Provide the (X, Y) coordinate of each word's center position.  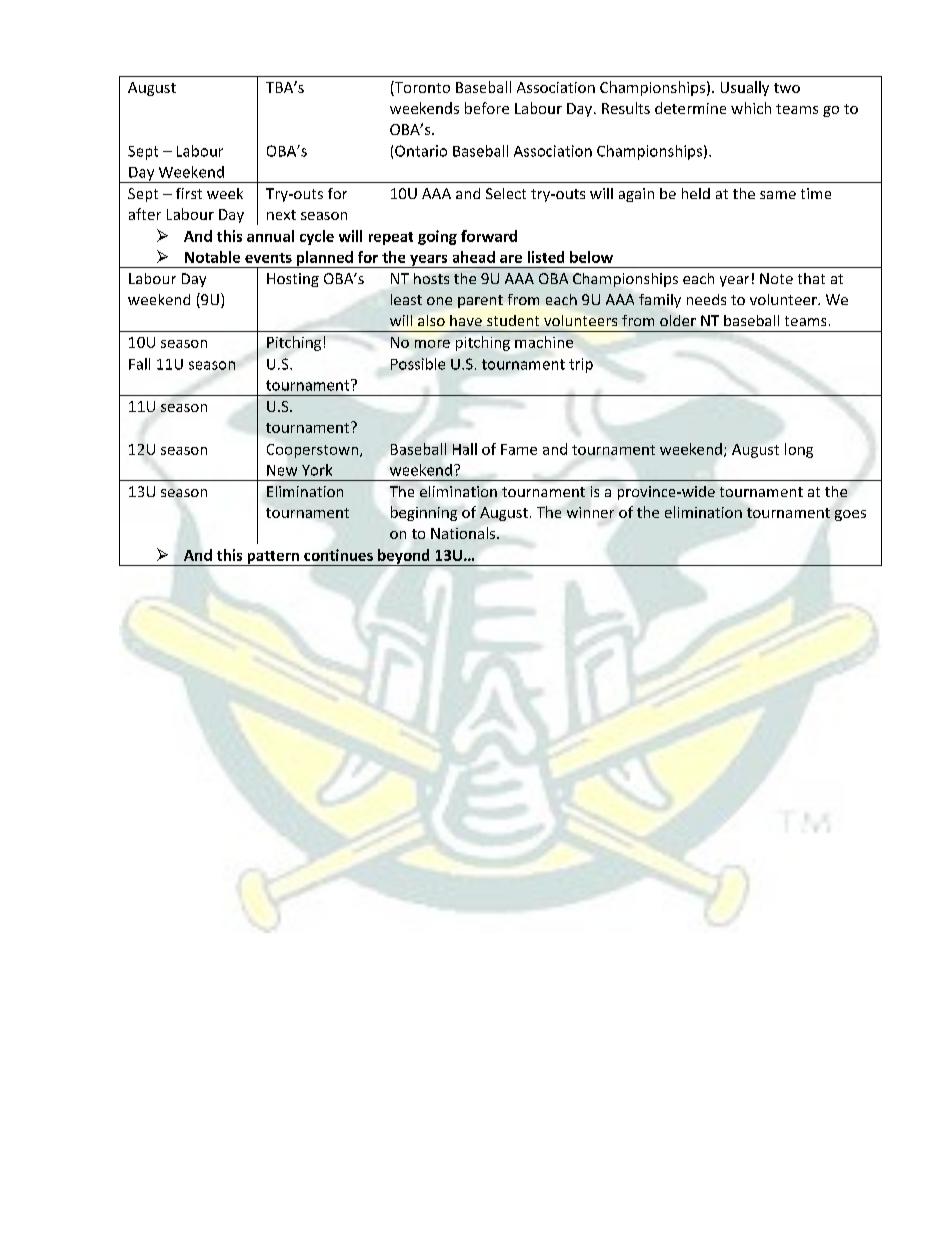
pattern (273, 558)
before (487, 108)
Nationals (464, 533)
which (751, 108)
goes (850, 515)
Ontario (421, 151)
